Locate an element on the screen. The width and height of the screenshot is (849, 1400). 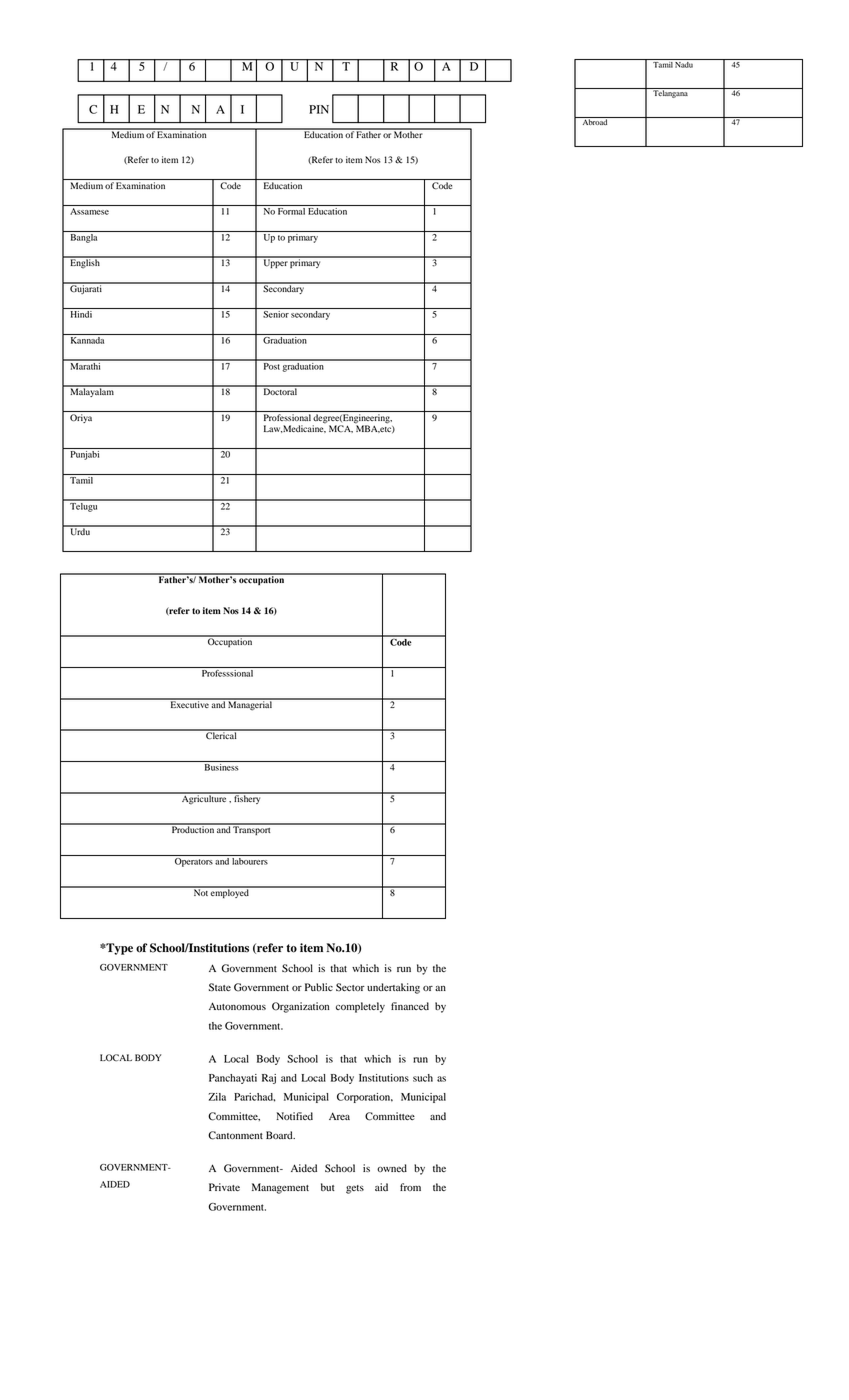
from is located at coordinates (410, 1187).
